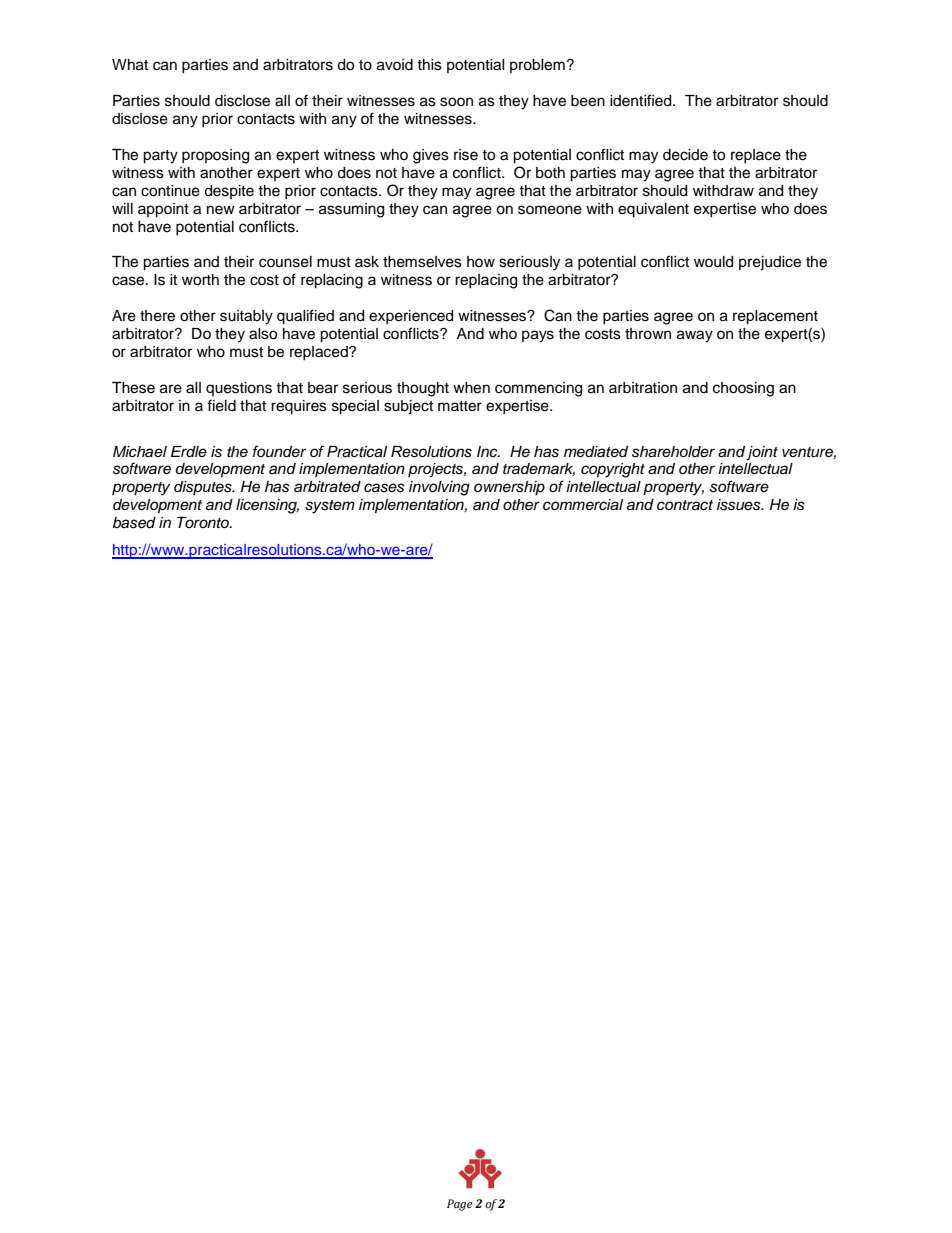 The image size is (952, 1233). Describe the element at coordinates (642, 100) in the screenshot. I see `identified` at that location.
